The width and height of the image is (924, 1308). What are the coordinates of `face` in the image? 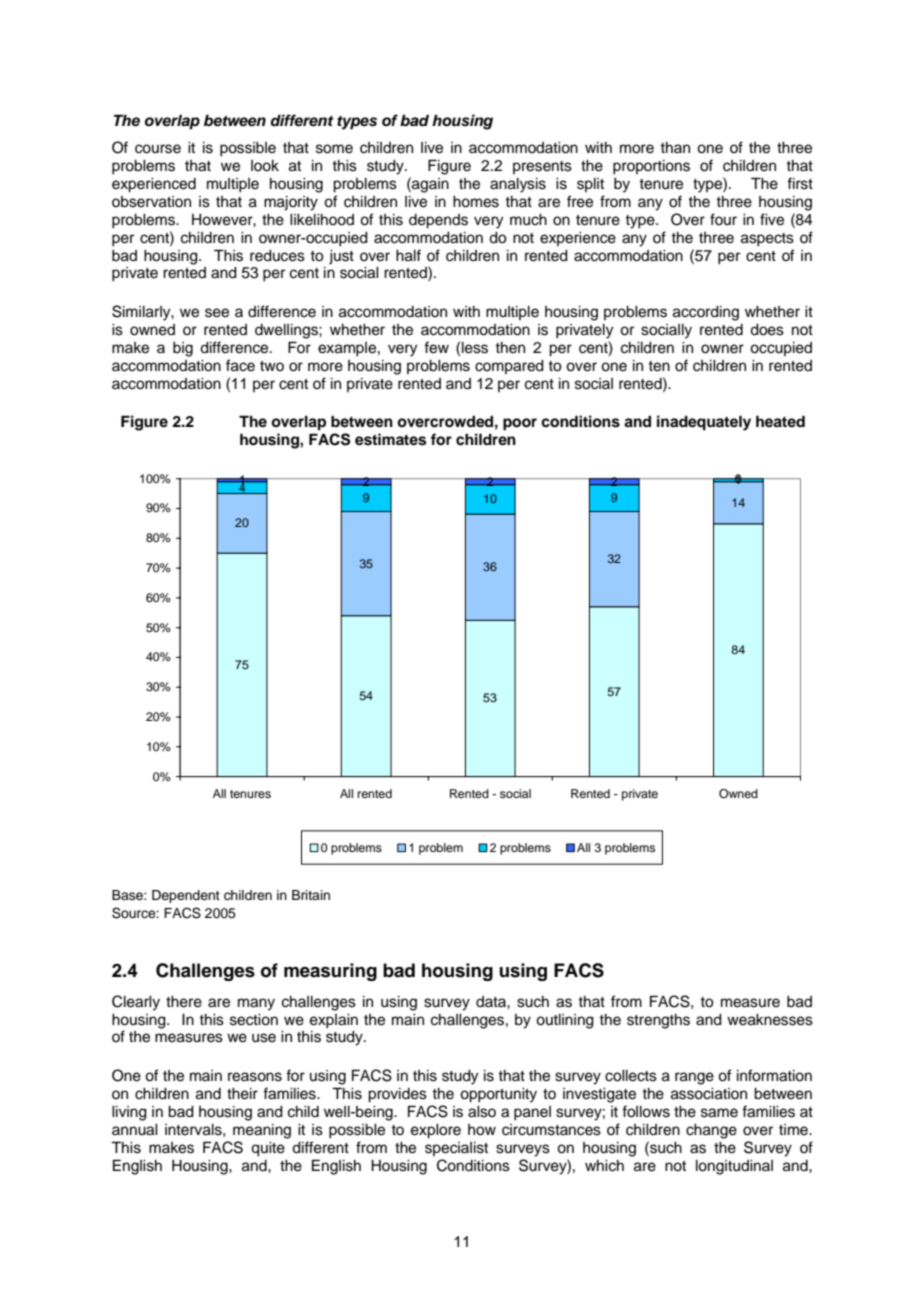 It's located at (240, 365).
